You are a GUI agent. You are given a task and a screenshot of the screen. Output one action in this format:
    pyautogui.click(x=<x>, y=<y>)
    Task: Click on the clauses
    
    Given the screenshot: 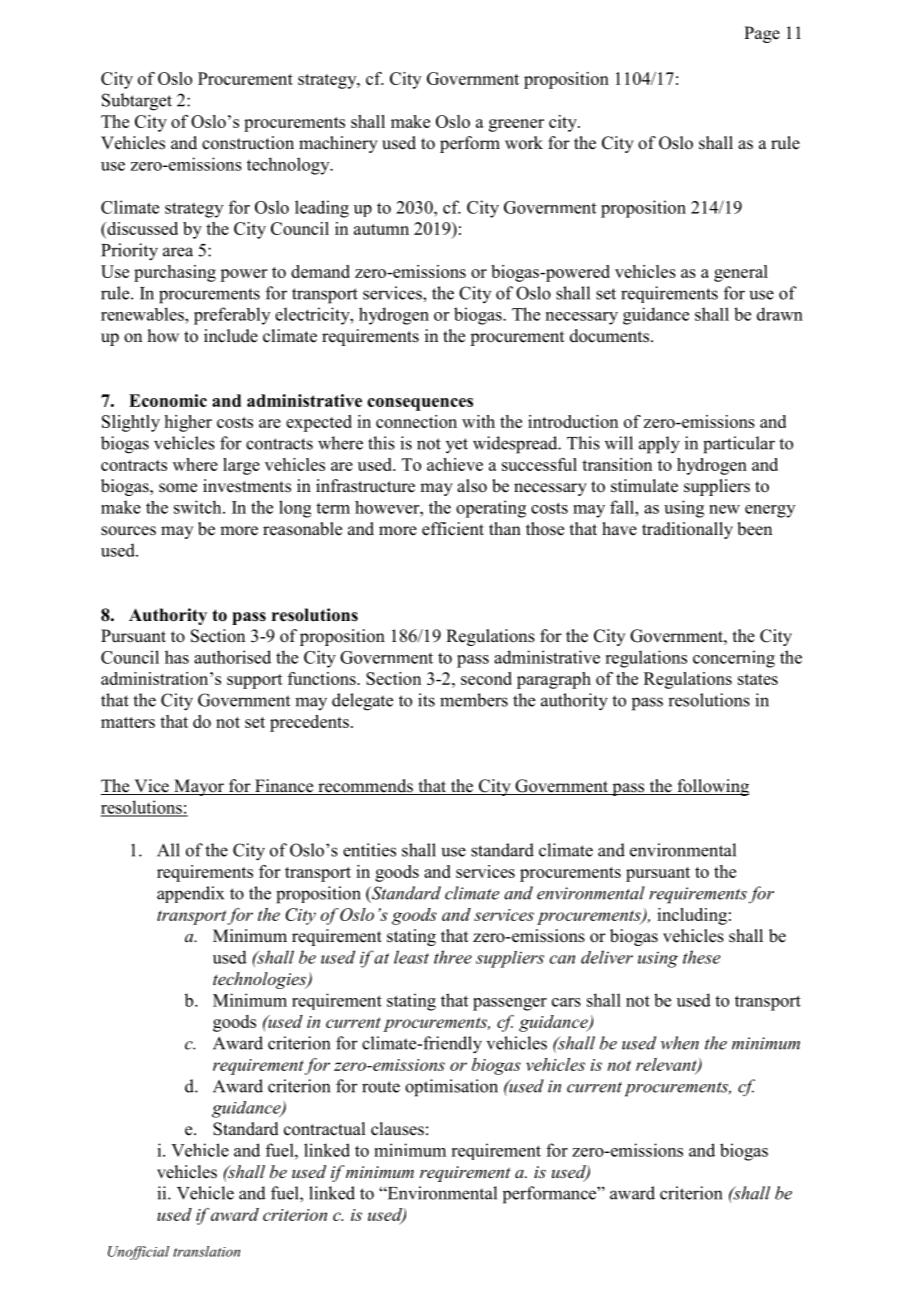 What is the action you would take?
    pyautogui.click(x=397, y=1129)
